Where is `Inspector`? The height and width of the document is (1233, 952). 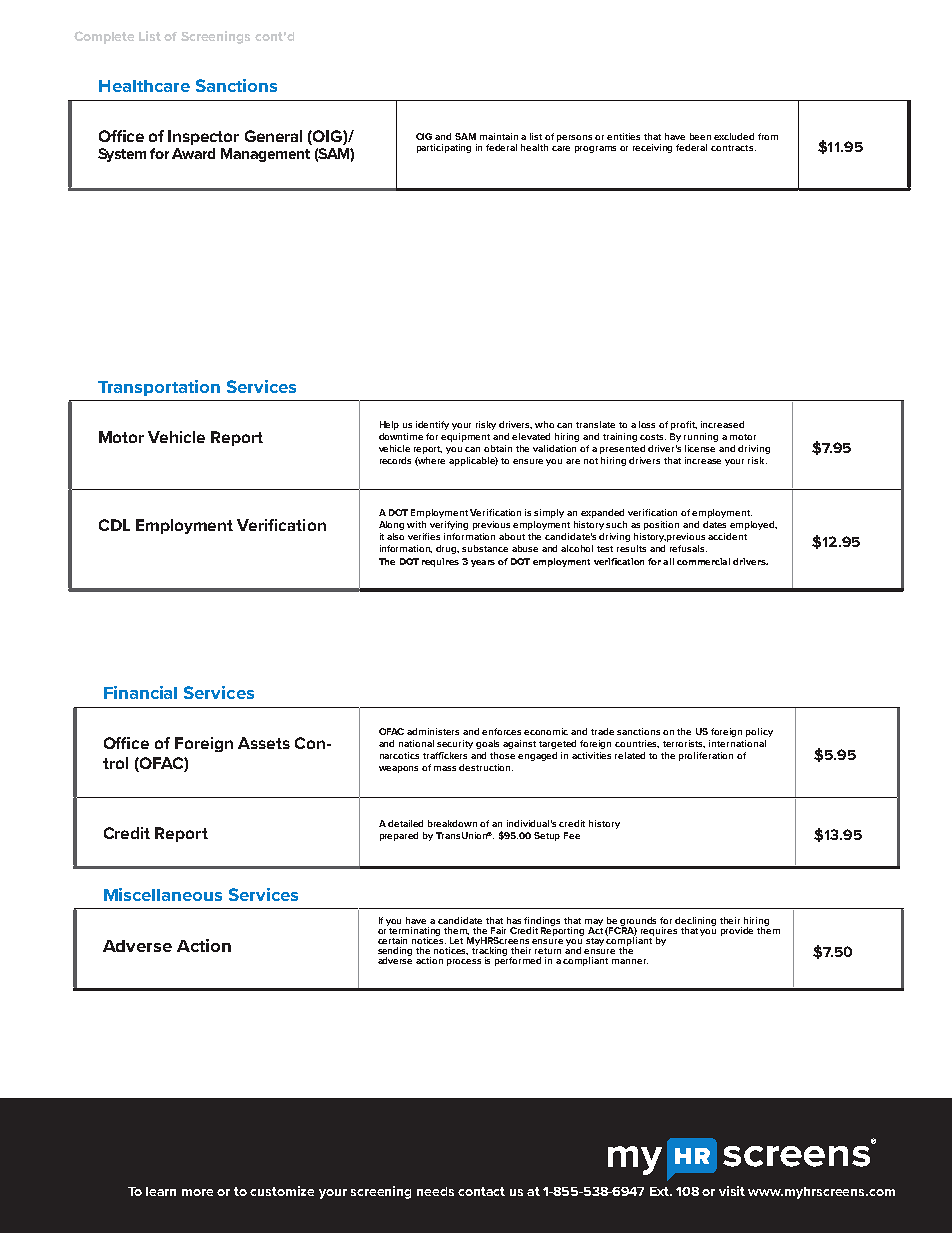 Inspector is located at coordinates (203, 137).
